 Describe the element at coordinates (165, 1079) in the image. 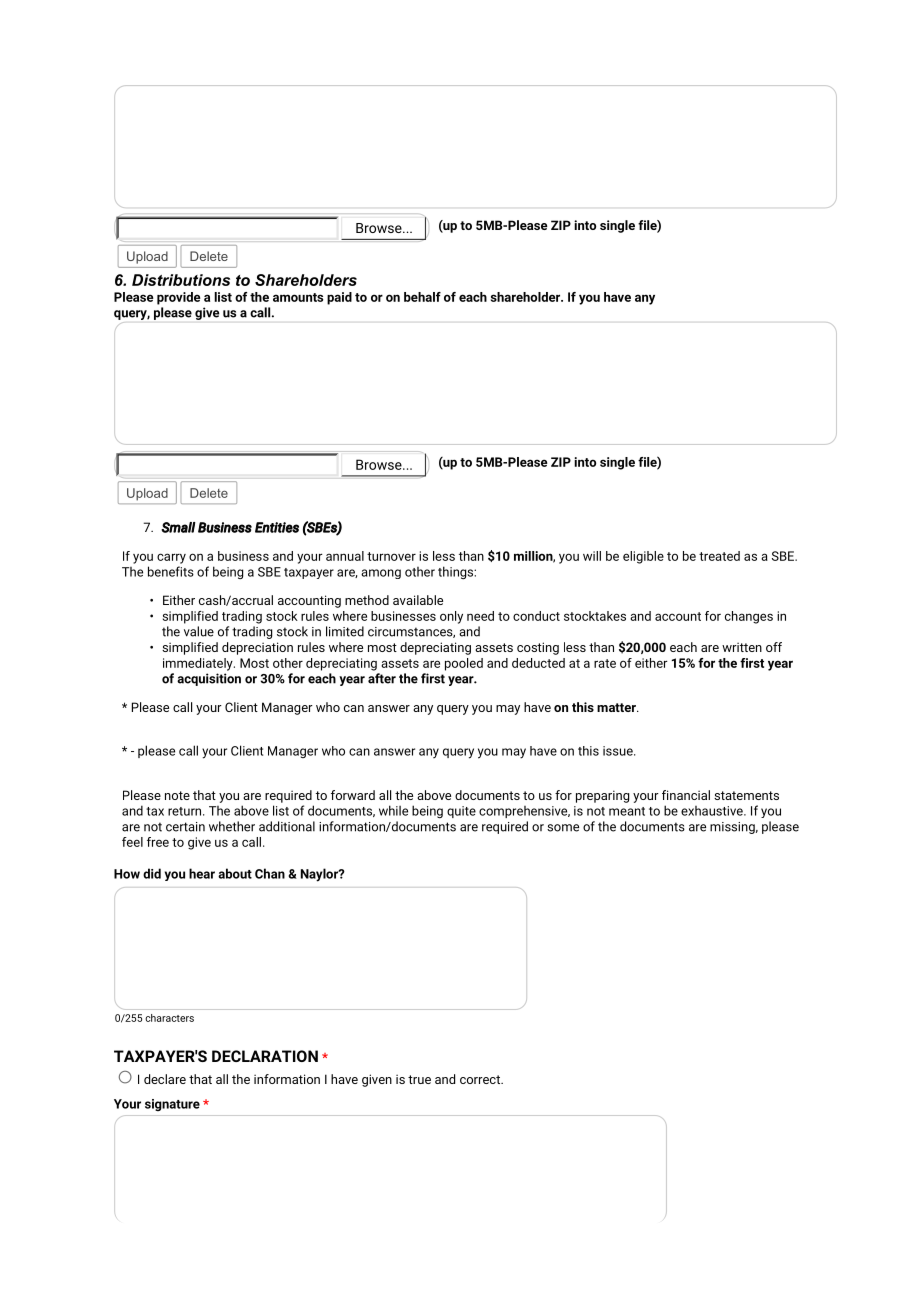

I see `declare` at that location.
